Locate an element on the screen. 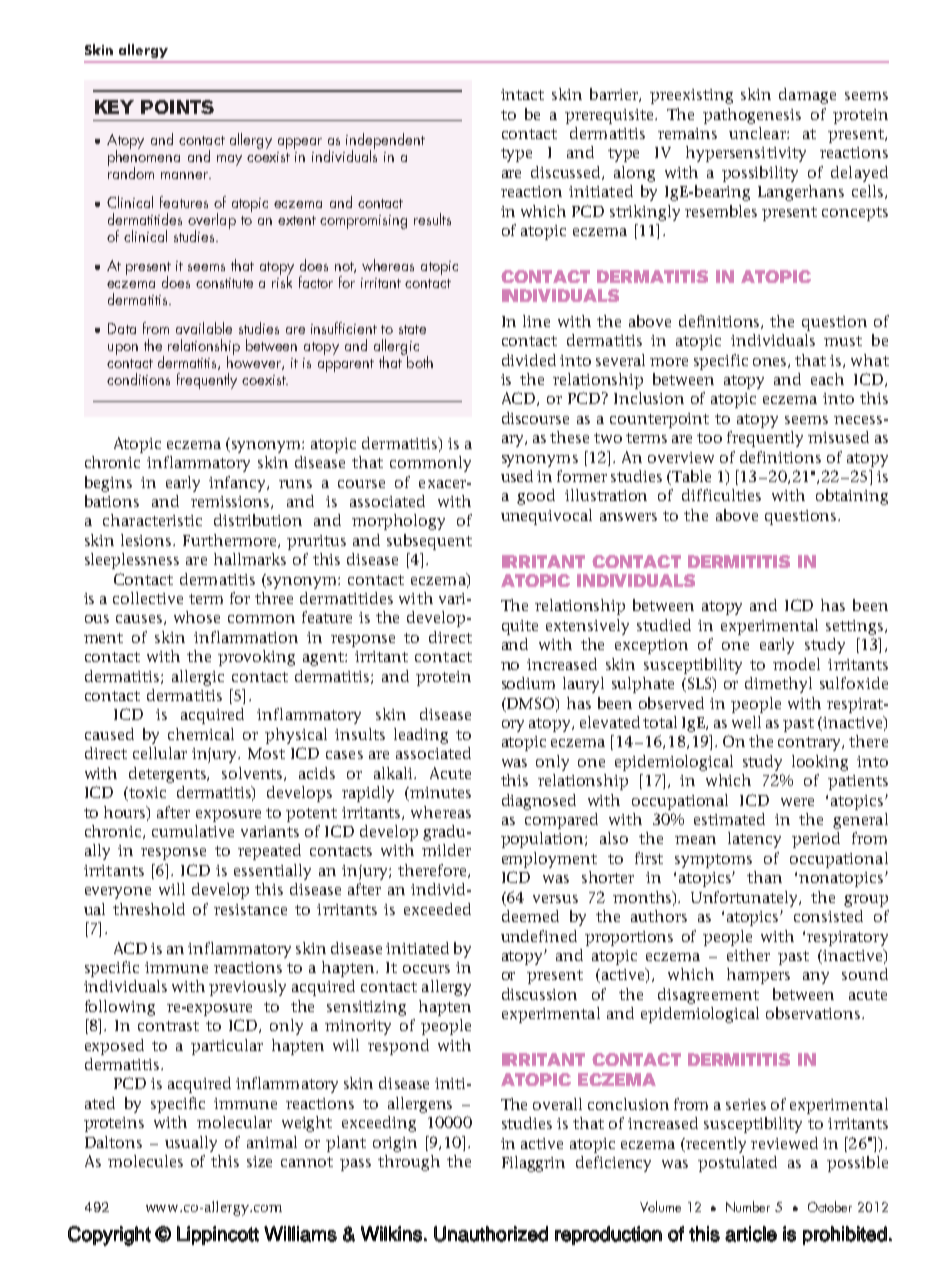 This screenshot has width=952, height=1270. intact is located at coordinates (522, 94).
